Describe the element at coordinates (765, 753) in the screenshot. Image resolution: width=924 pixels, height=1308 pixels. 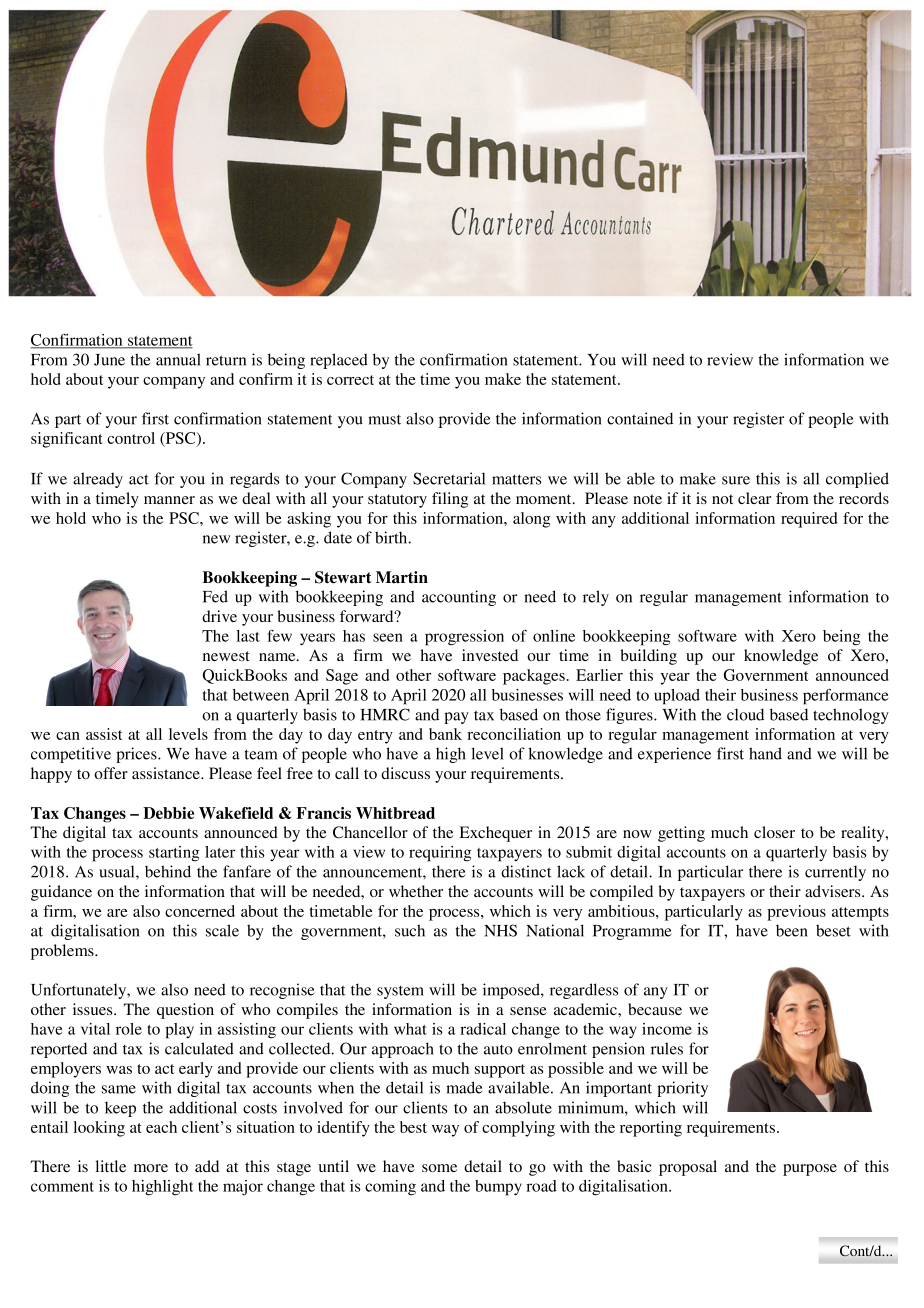
I see `hand` at that location.
